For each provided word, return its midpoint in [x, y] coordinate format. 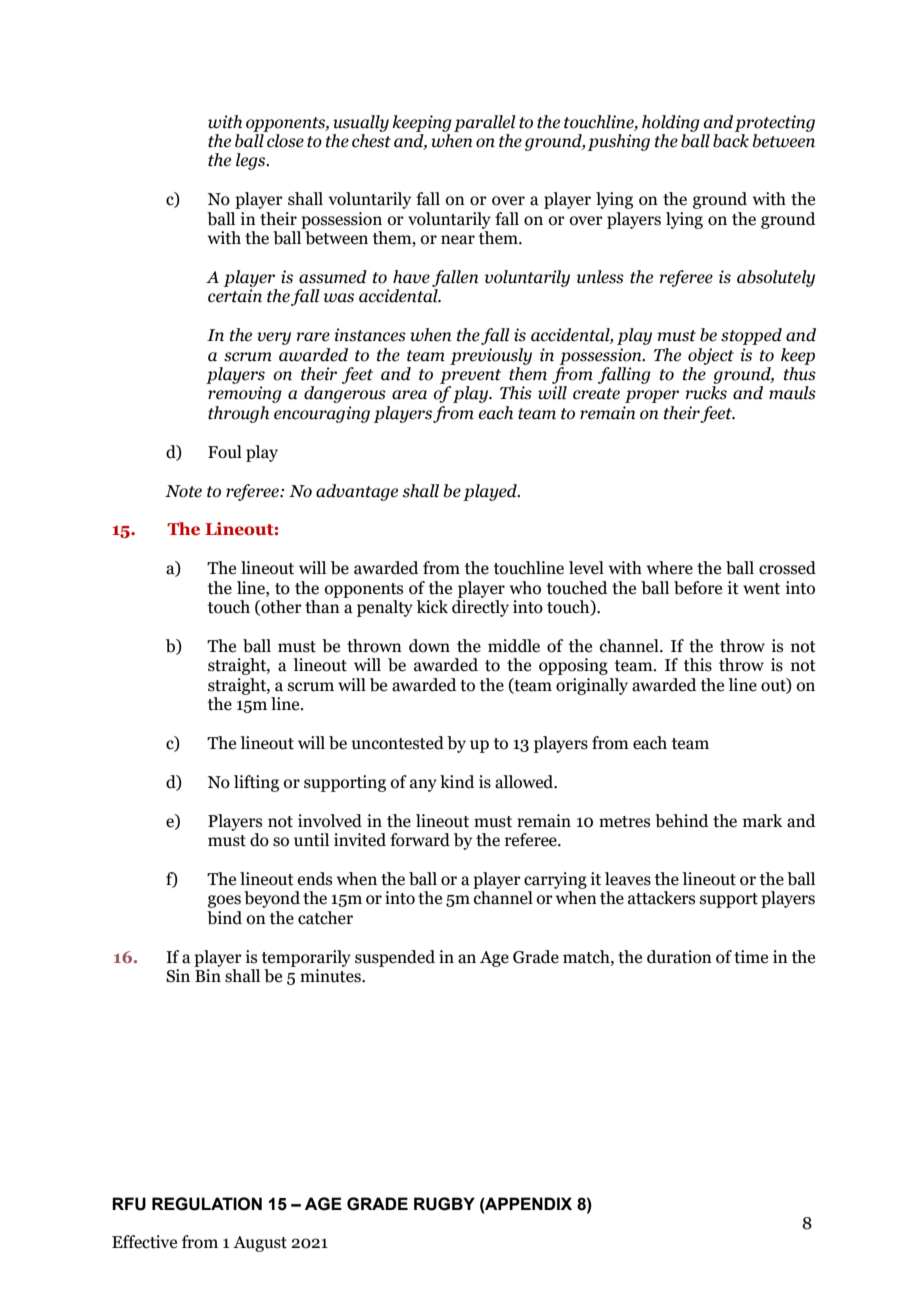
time [751, 957]
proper [652, 396]
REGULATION [207, 1204]
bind [224, 918]
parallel [485, 123]
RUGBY [444, 1204]
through [238, 414]
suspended [395, 958]
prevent [470, 376]
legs [252, 161]
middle [514, 646]
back [731, 141]
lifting [256, 783]
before [698, 588]
